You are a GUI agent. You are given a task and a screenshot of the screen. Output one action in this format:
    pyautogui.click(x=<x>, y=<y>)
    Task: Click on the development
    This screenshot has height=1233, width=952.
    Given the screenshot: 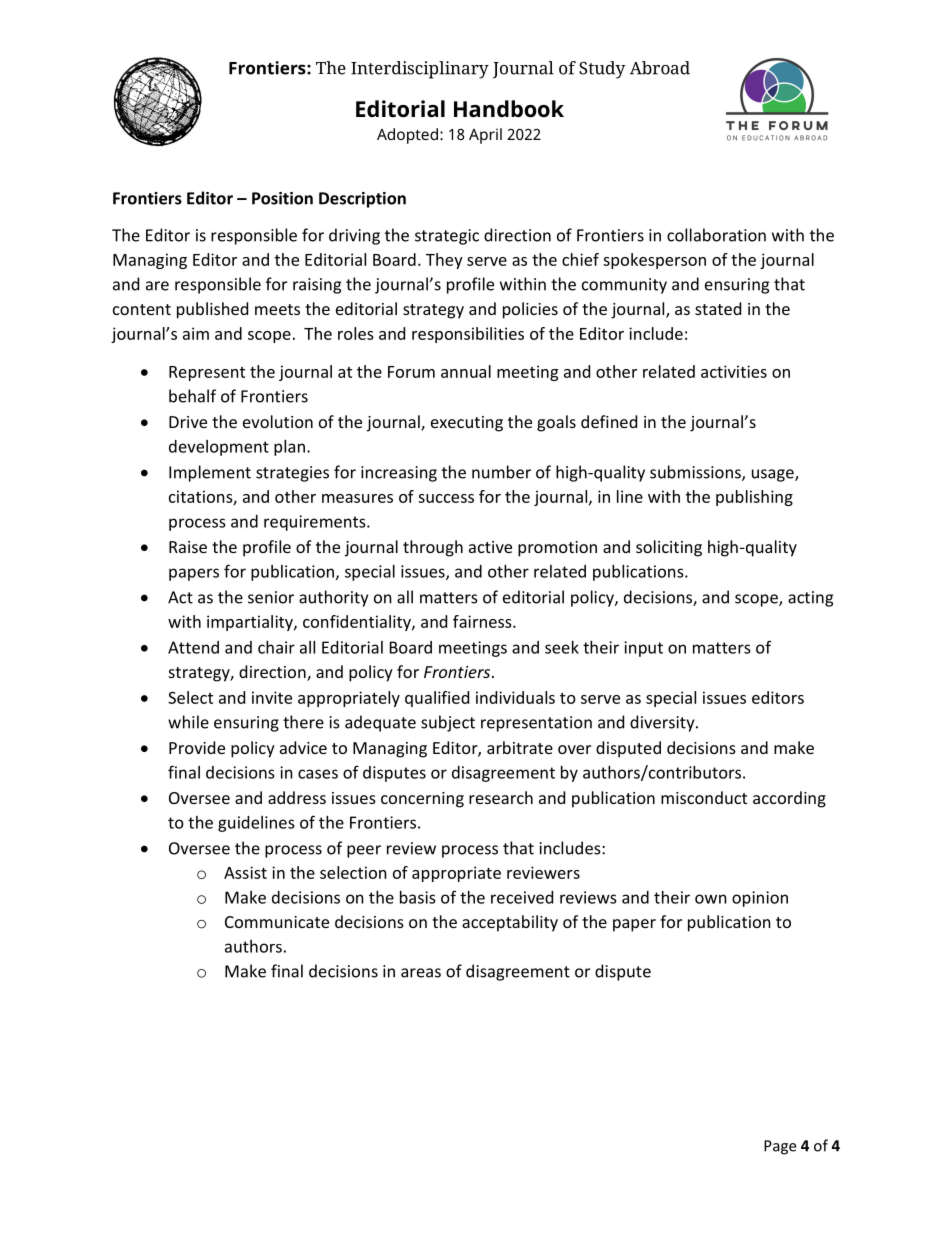 What is the action you would take?
    pyautogui.click(x=219, y=448)
